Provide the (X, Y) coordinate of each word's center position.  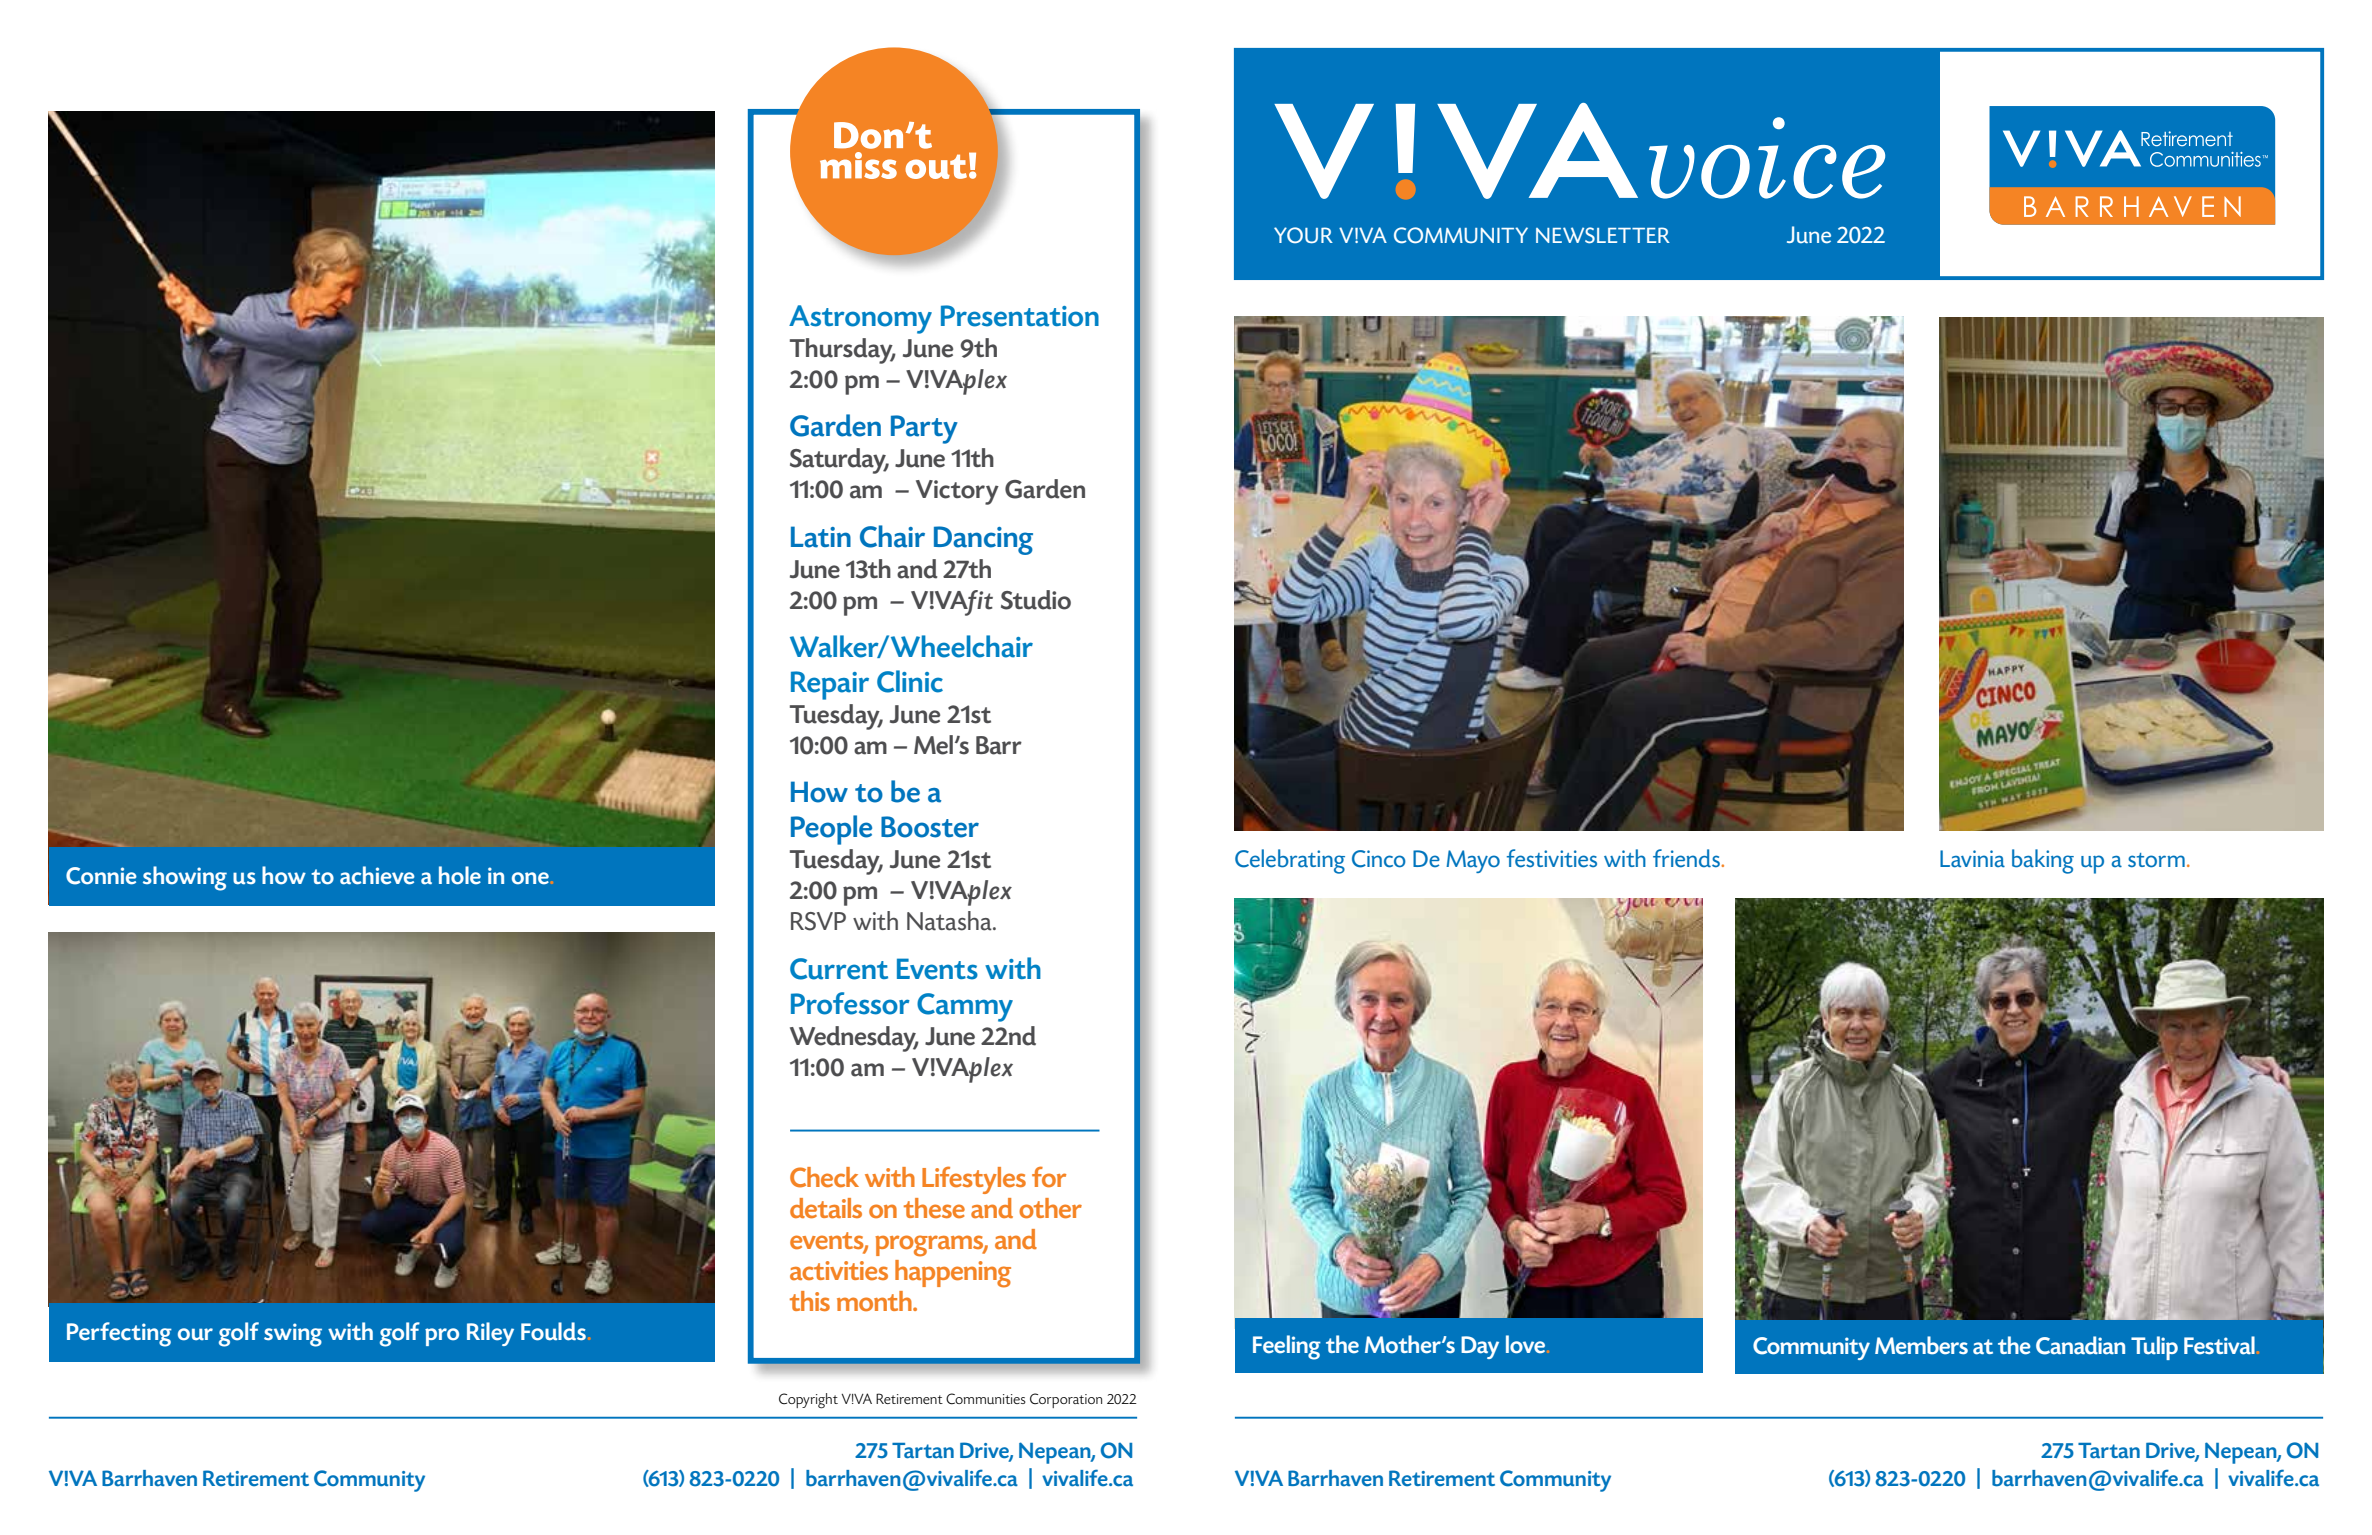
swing (293, 1335)
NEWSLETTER (1603, 235)
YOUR (1303, 235)
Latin (821, 537)
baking (2043, 861)
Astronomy (860, 319)
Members (1921, 1345)
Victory (957, 492)
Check (824, 1177)
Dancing (983, 540)
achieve (377, 875)
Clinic (910, 681)
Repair (830, 685)
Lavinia (1972, 858)
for (1049, 1176)
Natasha (950, 921)
